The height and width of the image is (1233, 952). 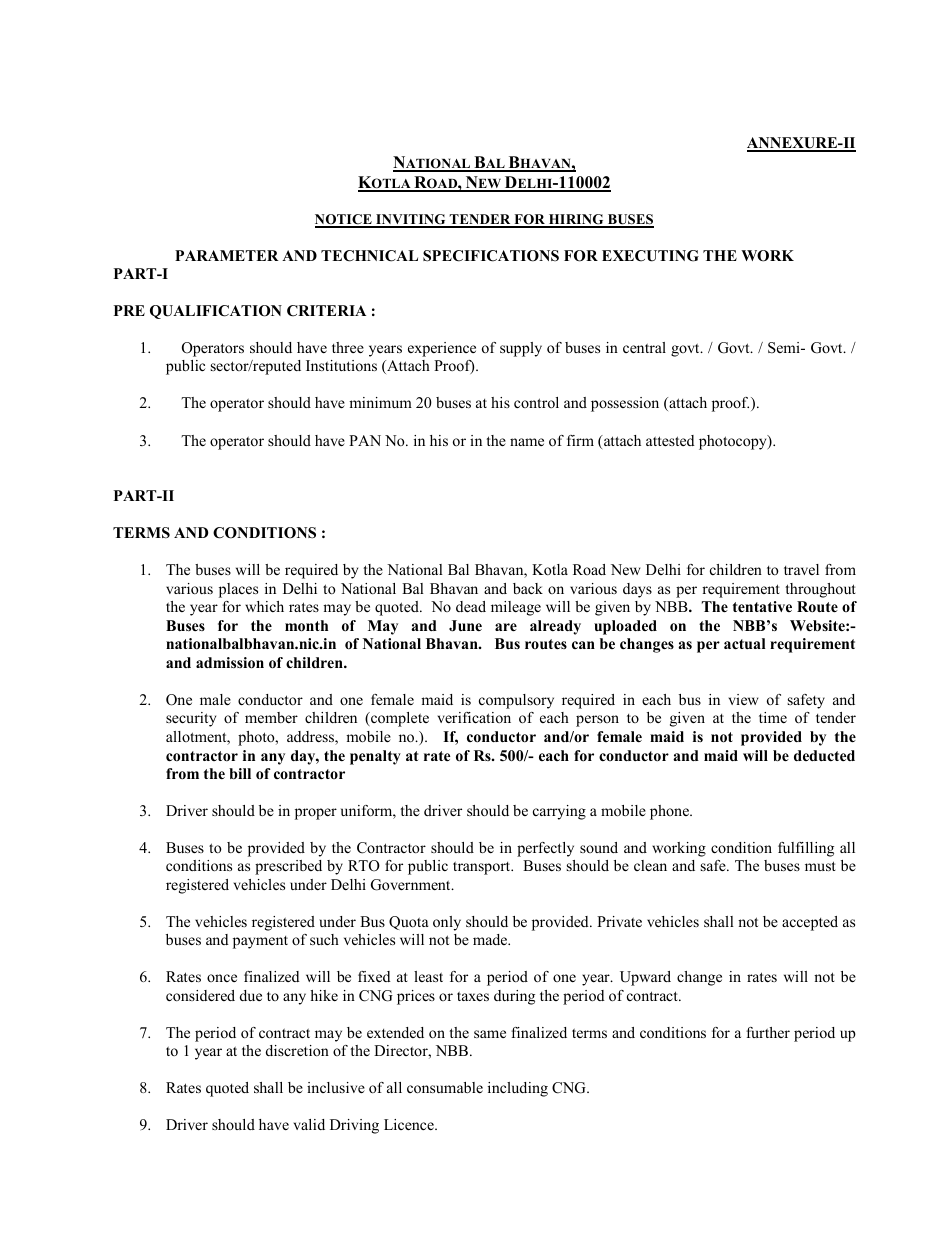 I want to click on including, so click(x=518, y=1089).
